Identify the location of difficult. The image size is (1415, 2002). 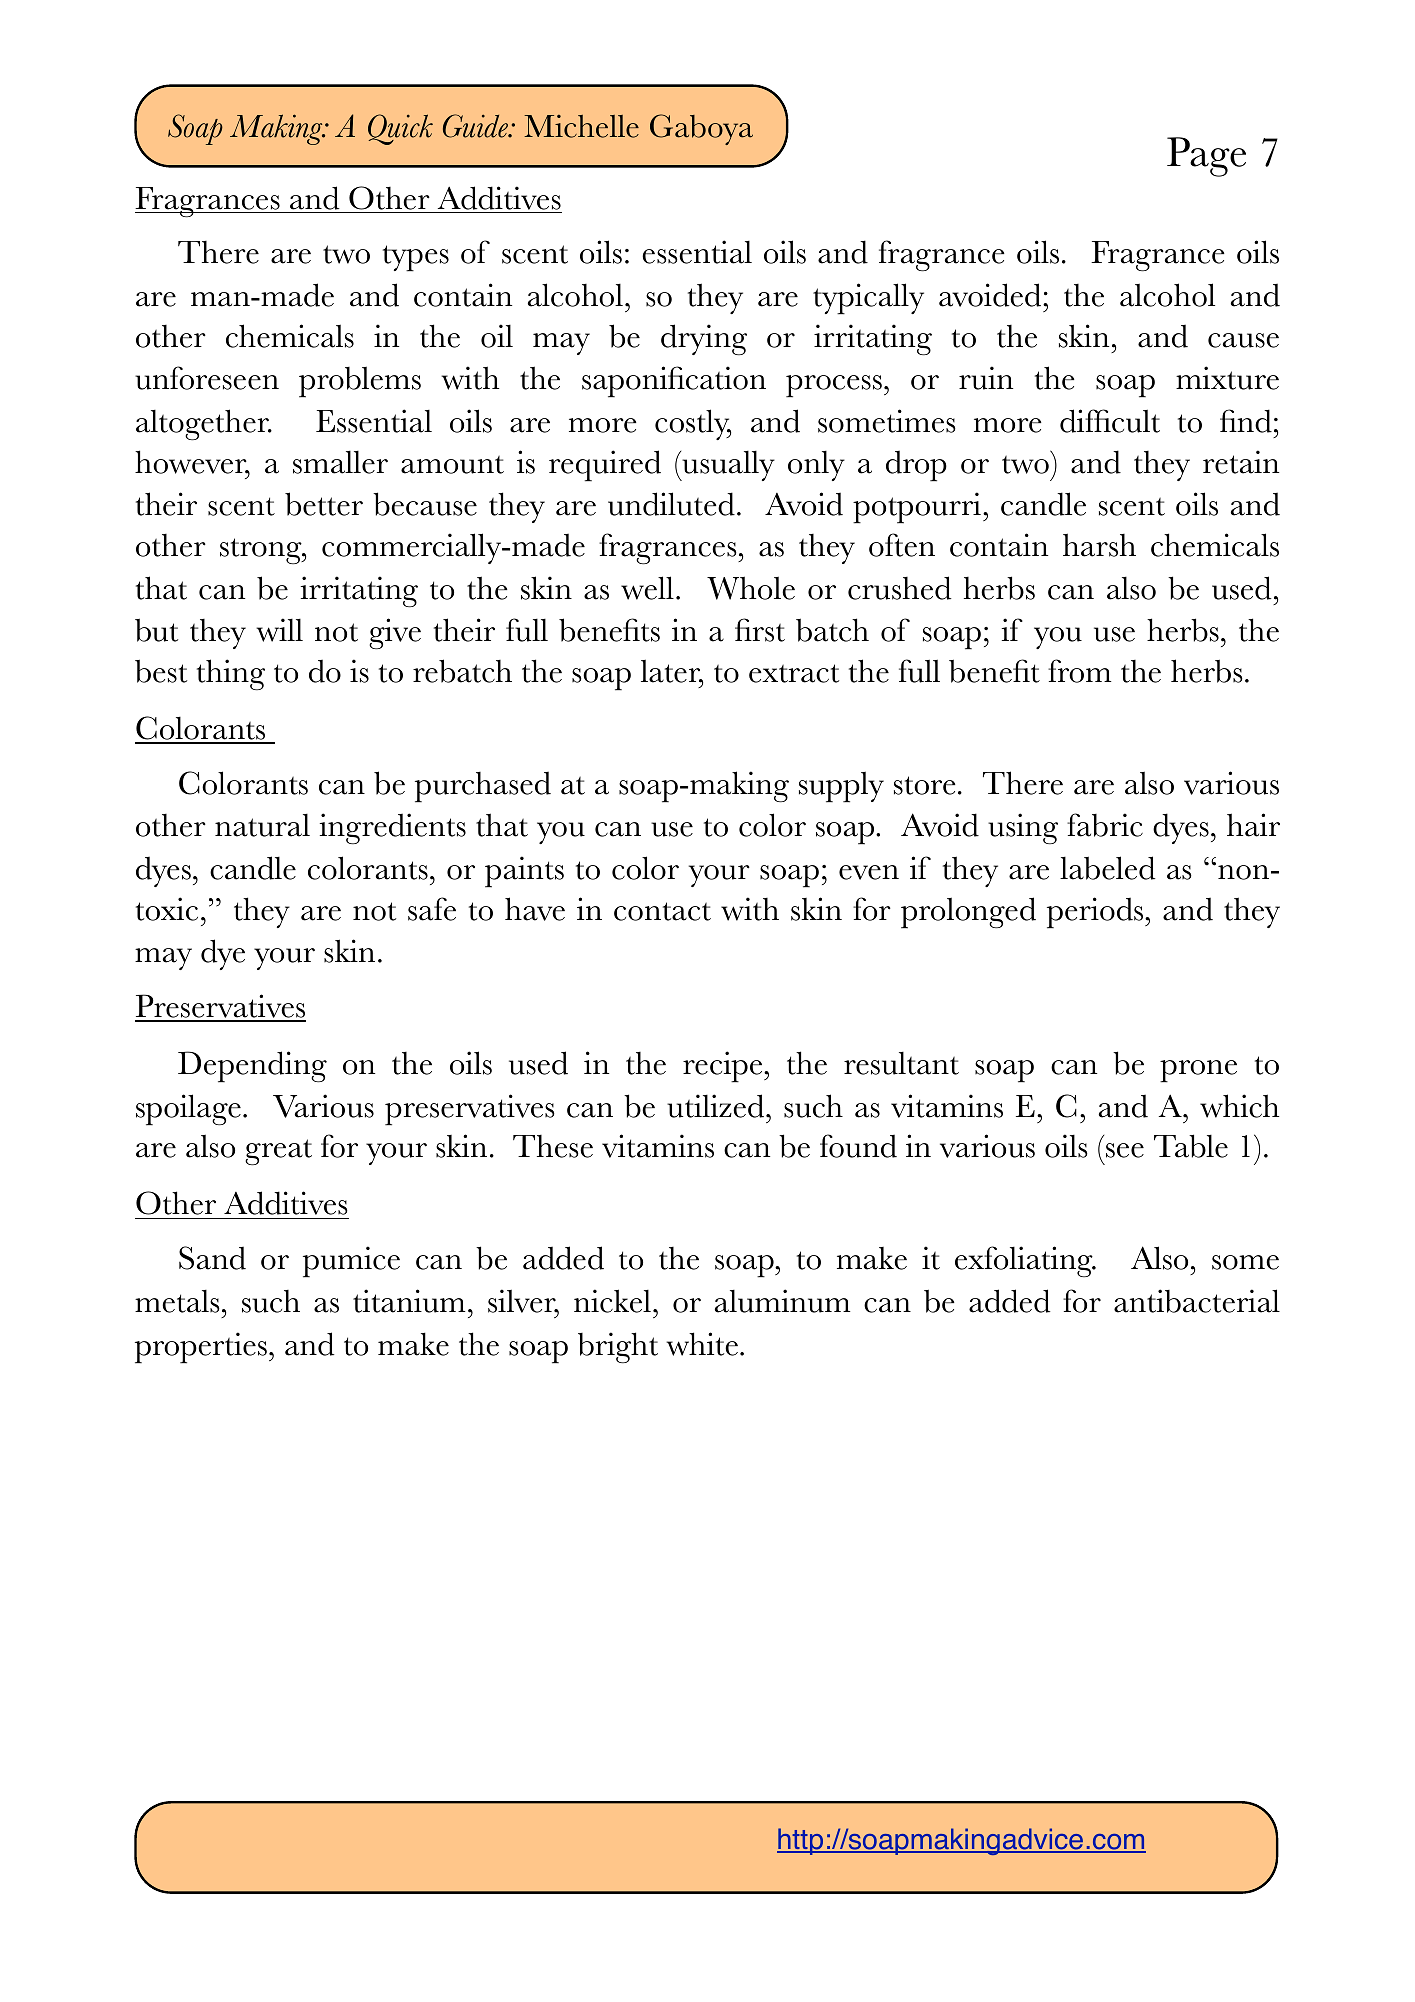
(1110, 421).
